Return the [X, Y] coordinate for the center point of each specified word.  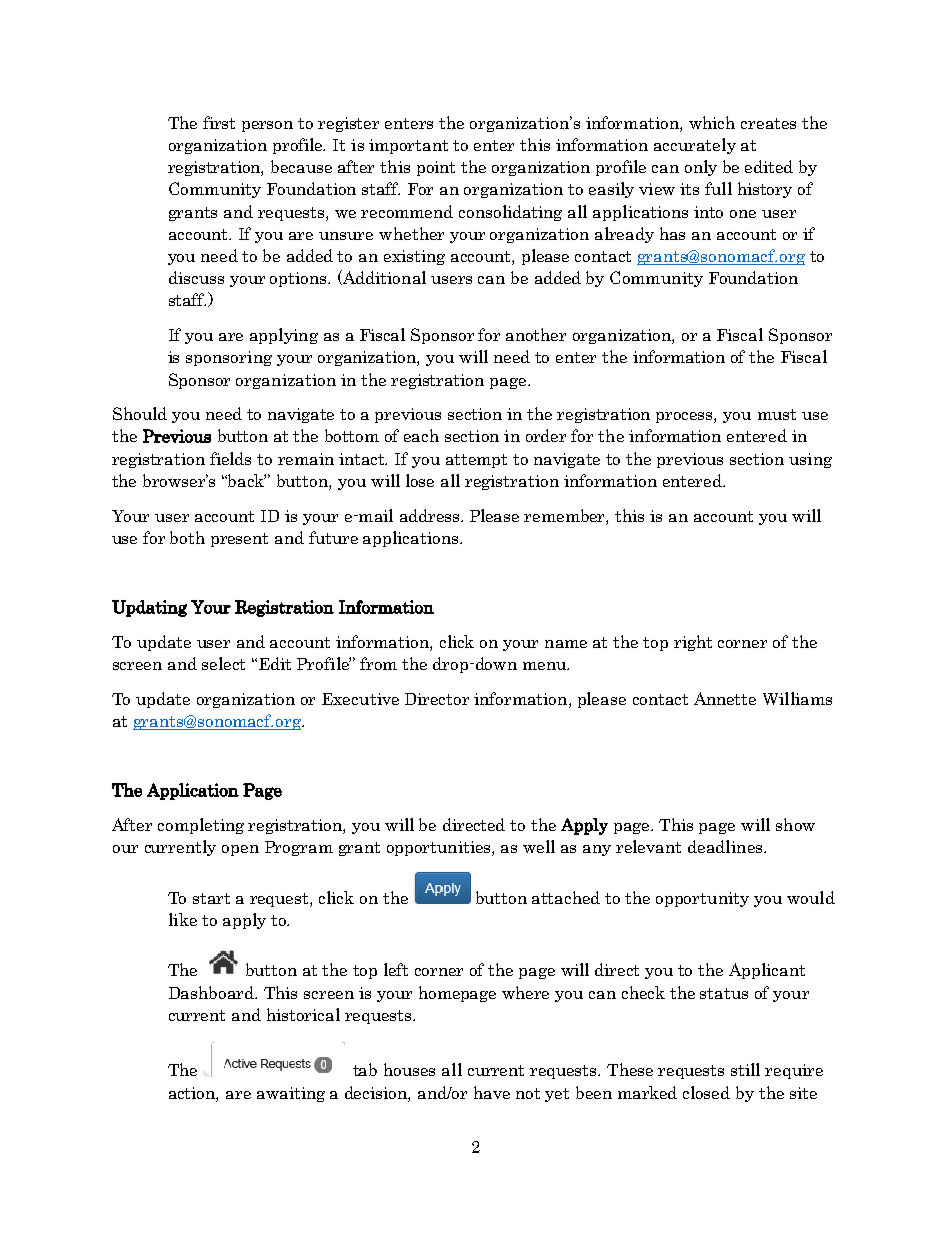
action [193, 1094]
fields [230, 458]
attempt [476, 461]
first [219, 122]
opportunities [440, 848]
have [492, 1092]
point [436, 168]
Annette [725, 698]
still [745, 1069]
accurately [695, 146]
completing [201, 826]
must [777, 414]
